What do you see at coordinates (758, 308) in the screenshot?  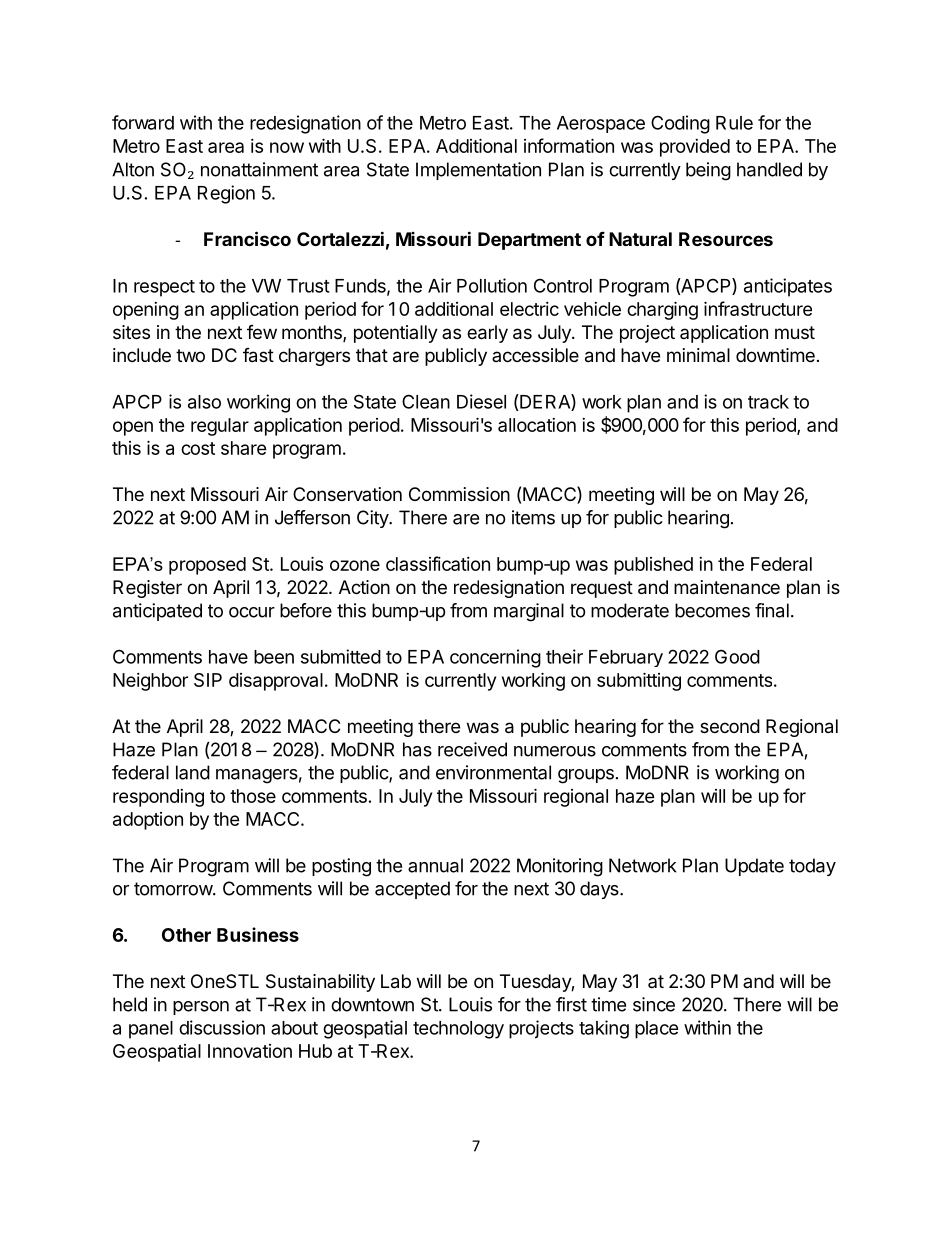 I see `infrastructure` at bounding box center [758, 308].
